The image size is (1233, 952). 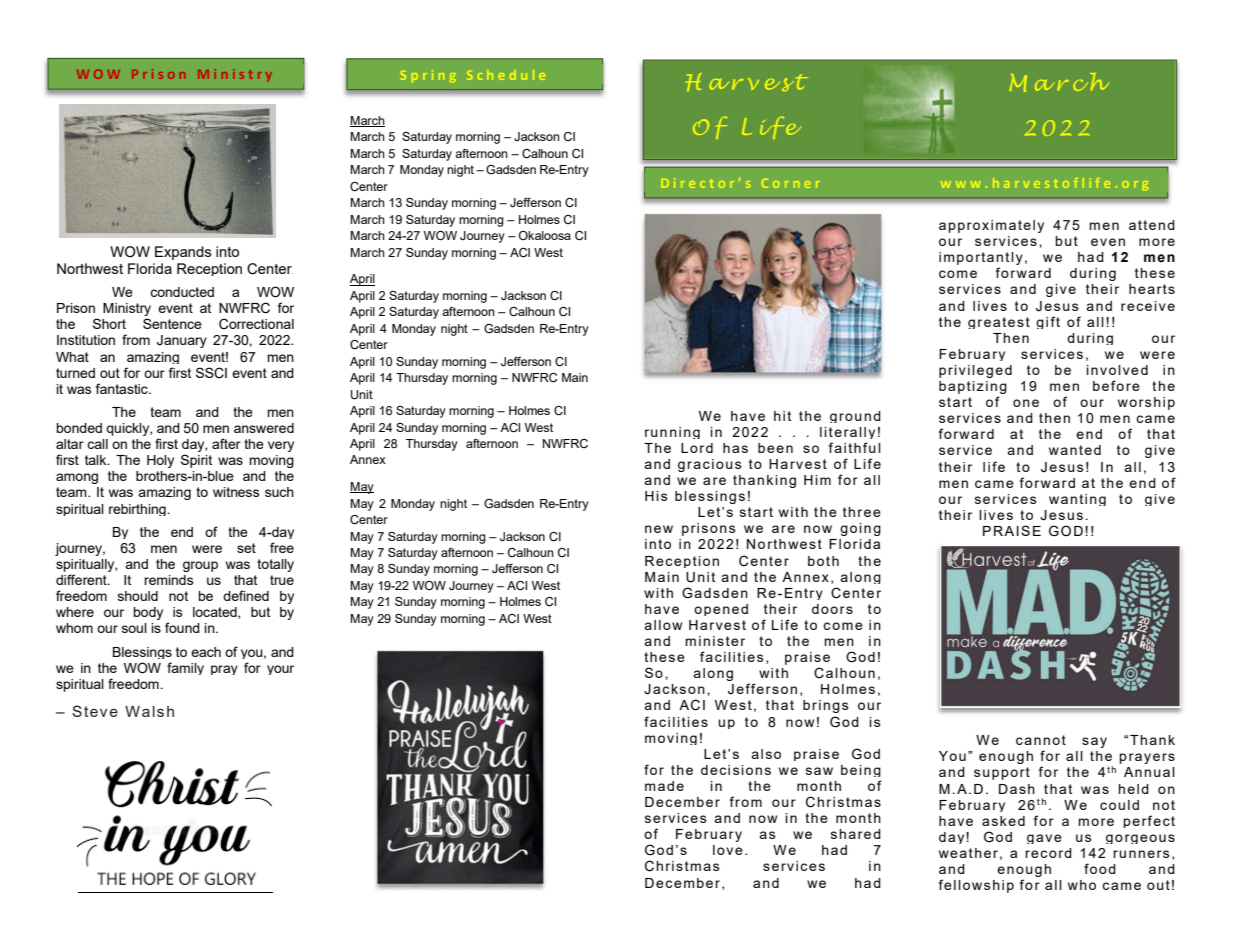 What do you see at coordinates (185, 668) in the screenshot?
I see `family` at bounding box center [185, 668].
